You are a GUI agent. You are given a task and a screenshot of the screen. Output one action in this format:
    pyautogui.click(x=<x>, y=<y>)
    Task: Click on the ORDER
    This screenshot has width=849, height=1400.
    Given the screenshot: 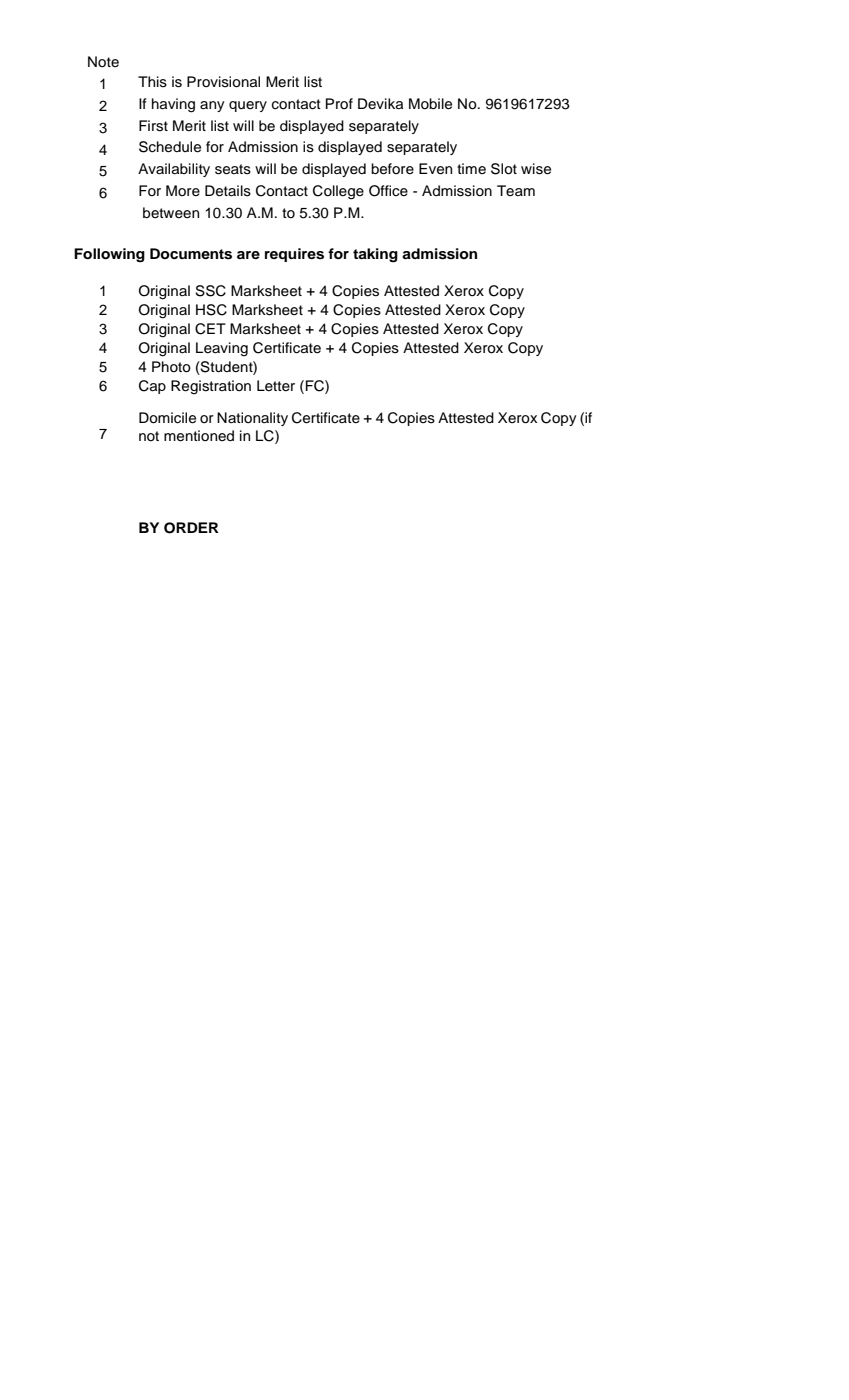 What is the action you would take?
    pyautogui.click(x=191, y=528)
